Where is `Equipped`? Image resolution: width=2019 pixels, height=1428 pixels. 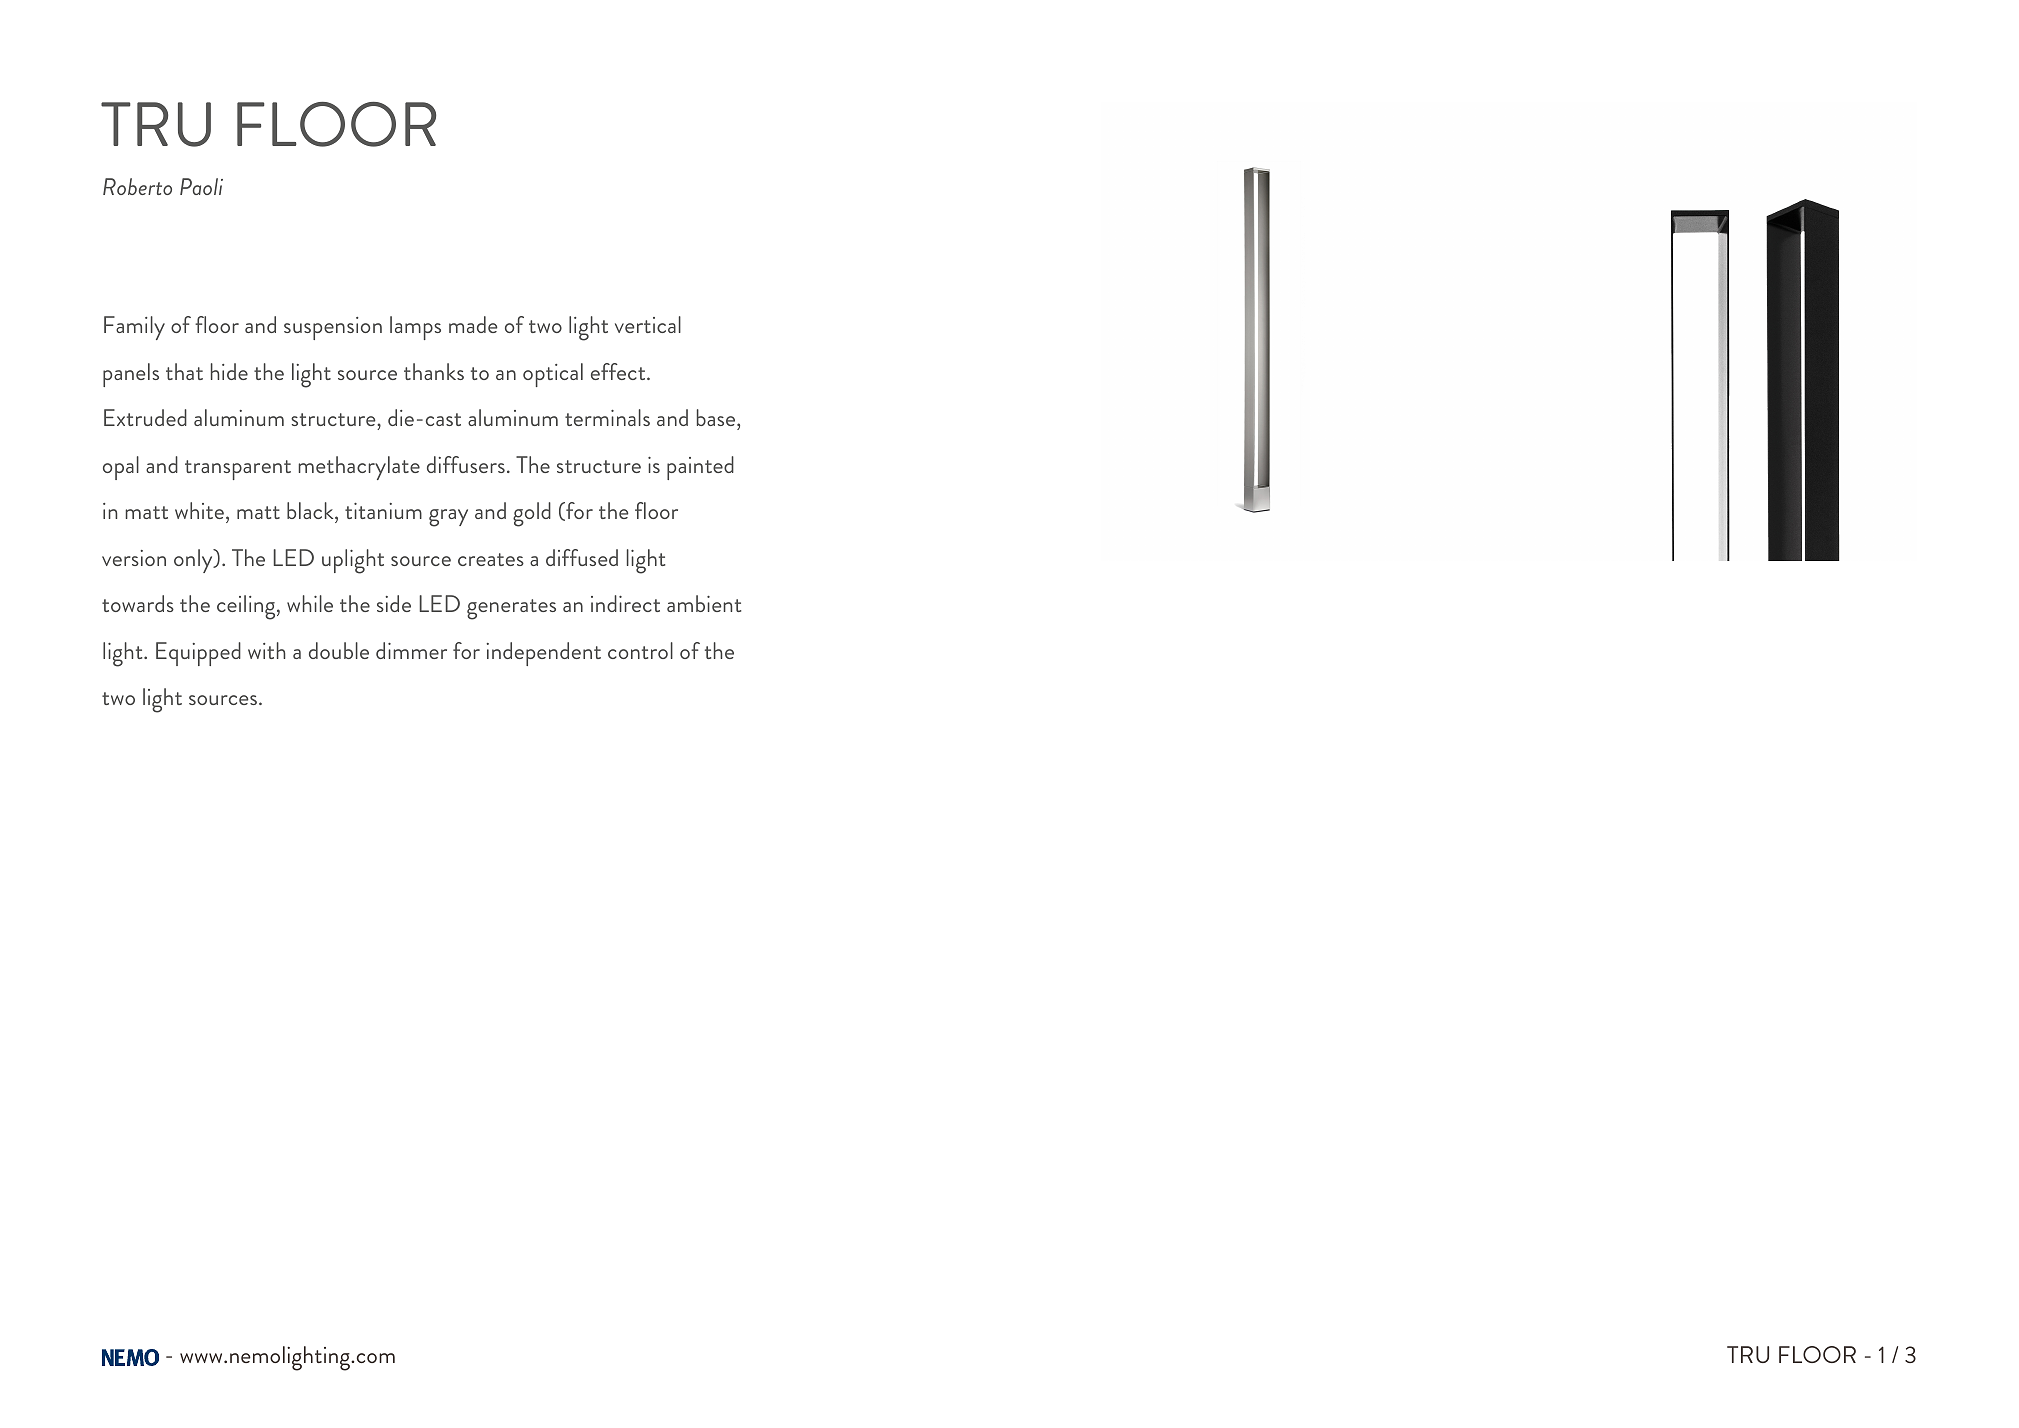 Equipped is located at coordinates (198, 654).
